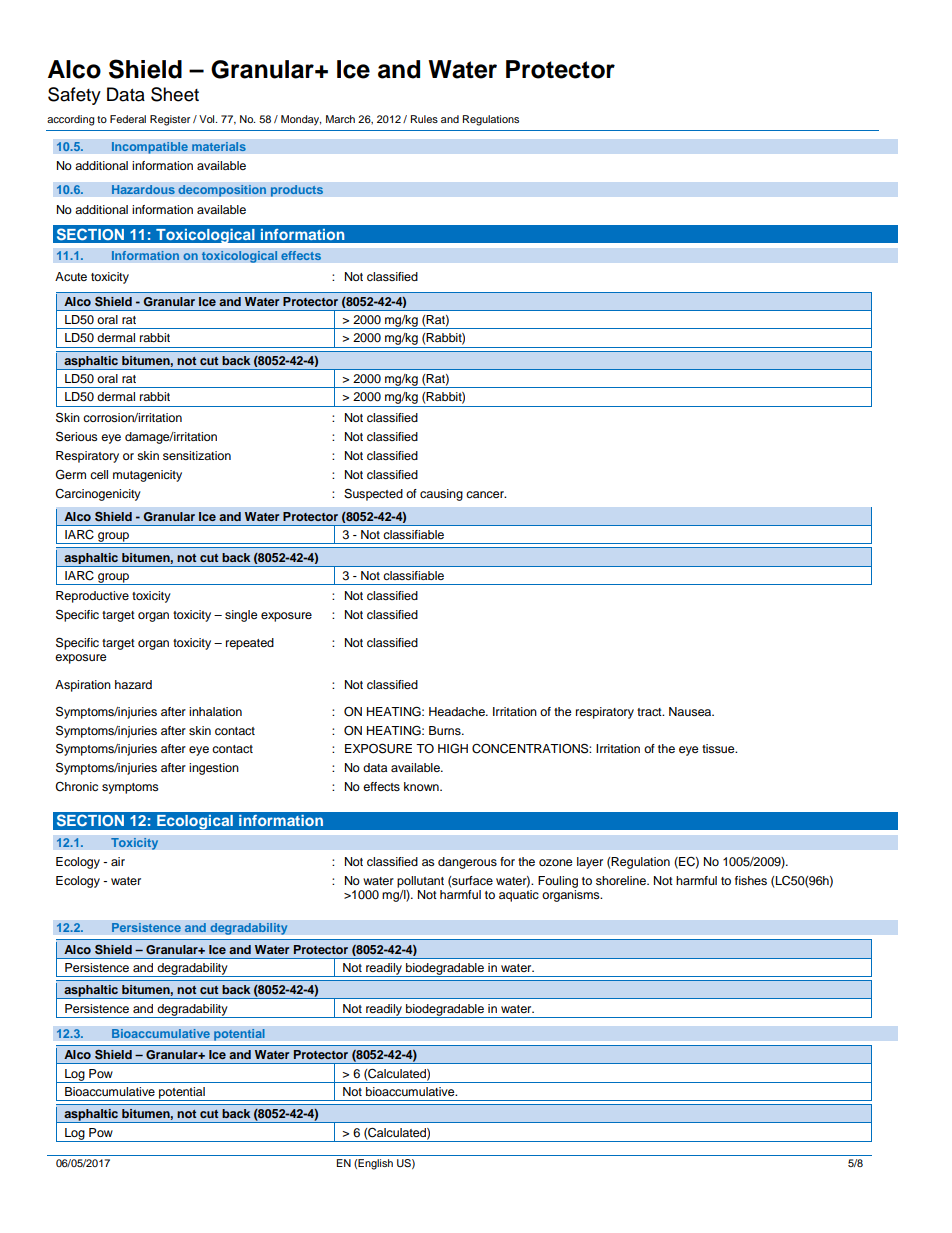 This screenshot has height=1233, width=952. Describe the element at coordinates (92, 597) in the screenshot. I see `Reproductive` at that location.
